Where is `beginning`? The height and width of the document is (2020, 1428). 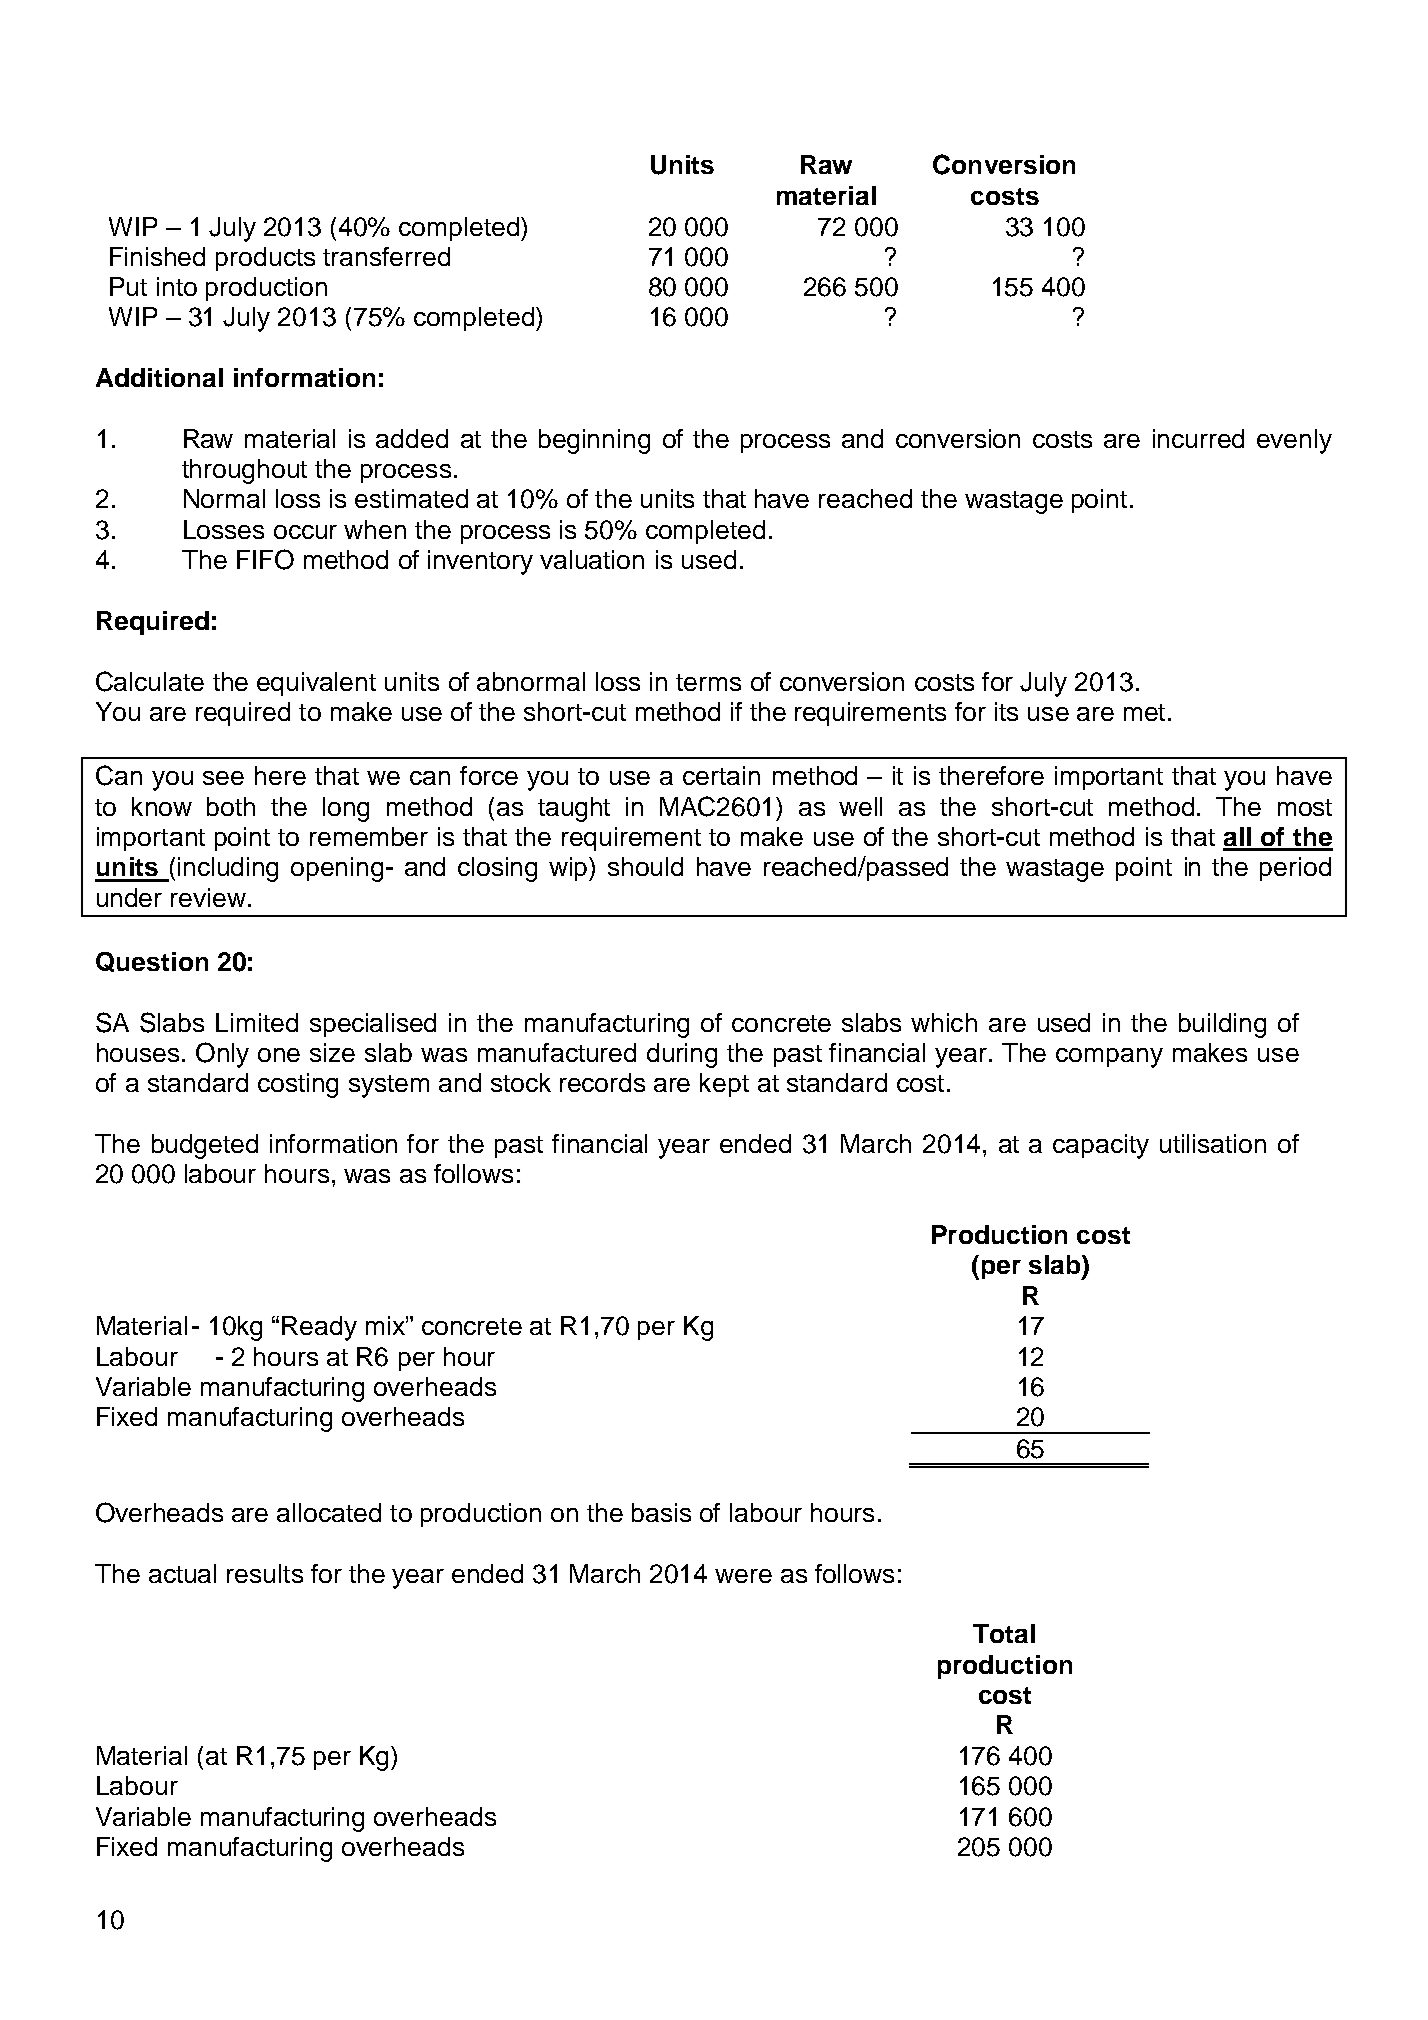
beginning is located at coordinates (594, 441).
